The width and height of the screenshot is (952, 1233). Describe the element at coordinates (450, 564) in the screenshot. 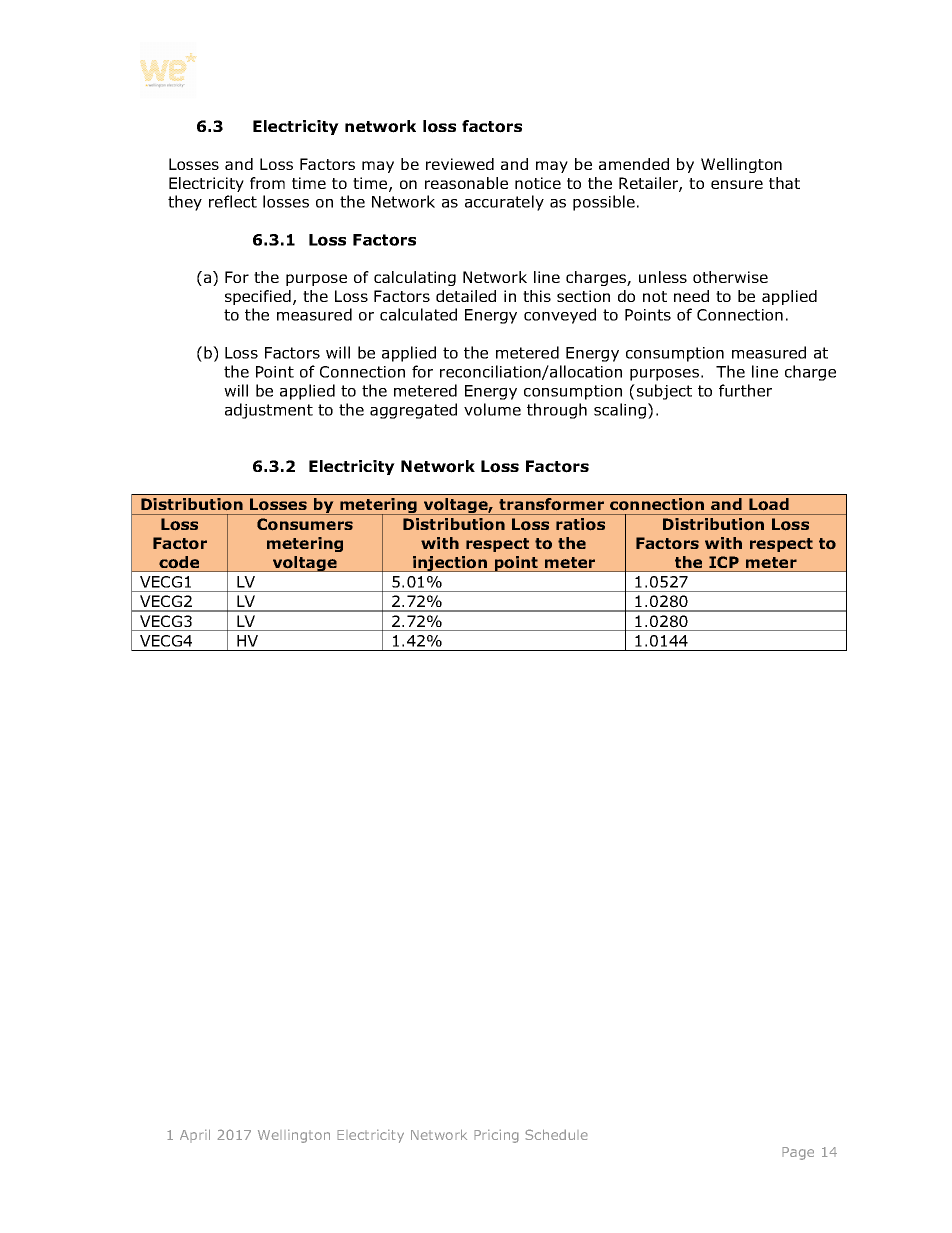

I see `injection` at that location.
